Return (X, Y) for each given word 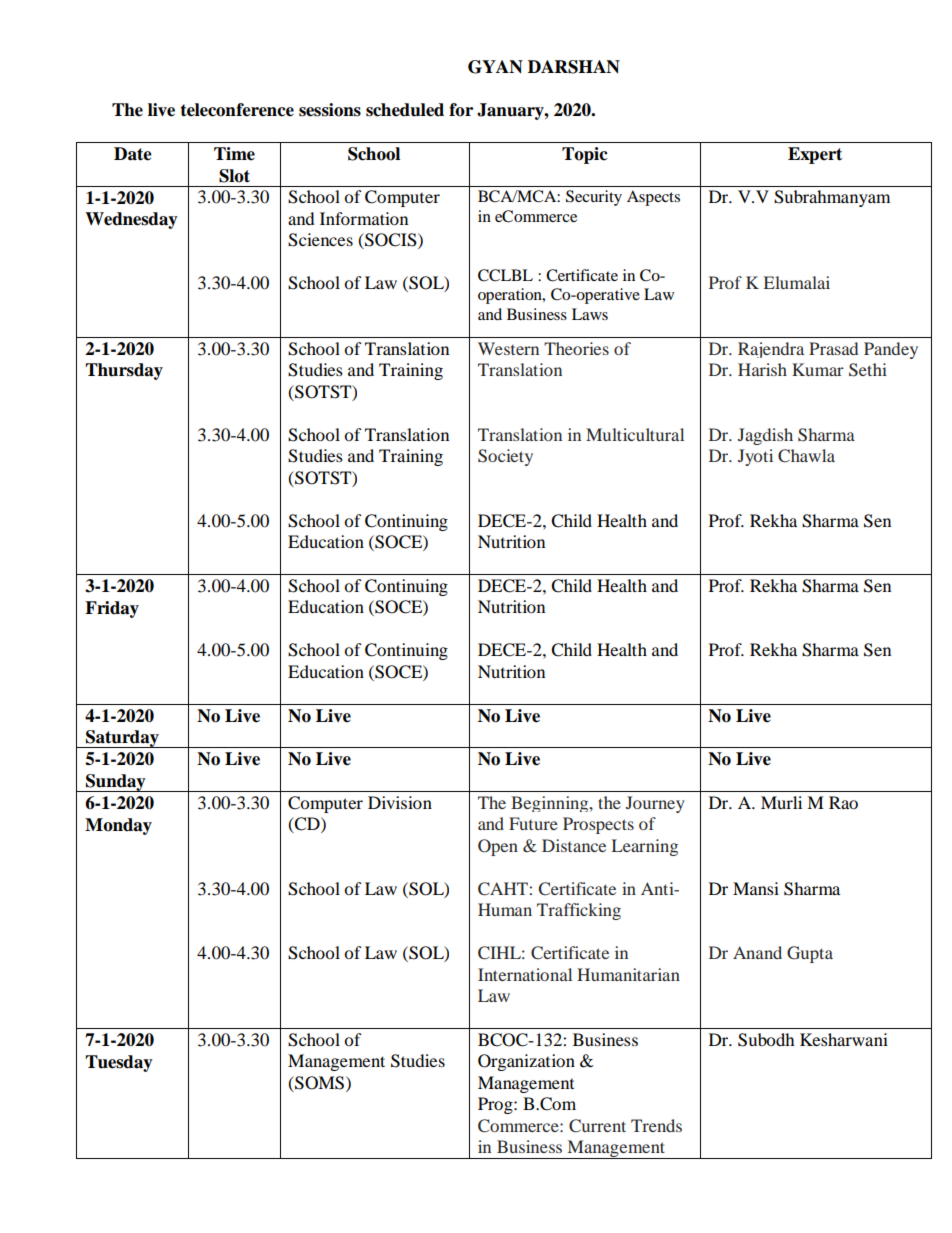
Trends (656, 1125)
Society (505, 457)
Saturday (122, 739)
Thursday (124, 371)
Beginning (551, 804)
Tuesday (119, 1063)
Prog (496, 1105)
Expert (815, 155)
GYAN (495, 67)
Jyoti (755, 457)
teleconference (237, 110)
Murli (781, 802)
